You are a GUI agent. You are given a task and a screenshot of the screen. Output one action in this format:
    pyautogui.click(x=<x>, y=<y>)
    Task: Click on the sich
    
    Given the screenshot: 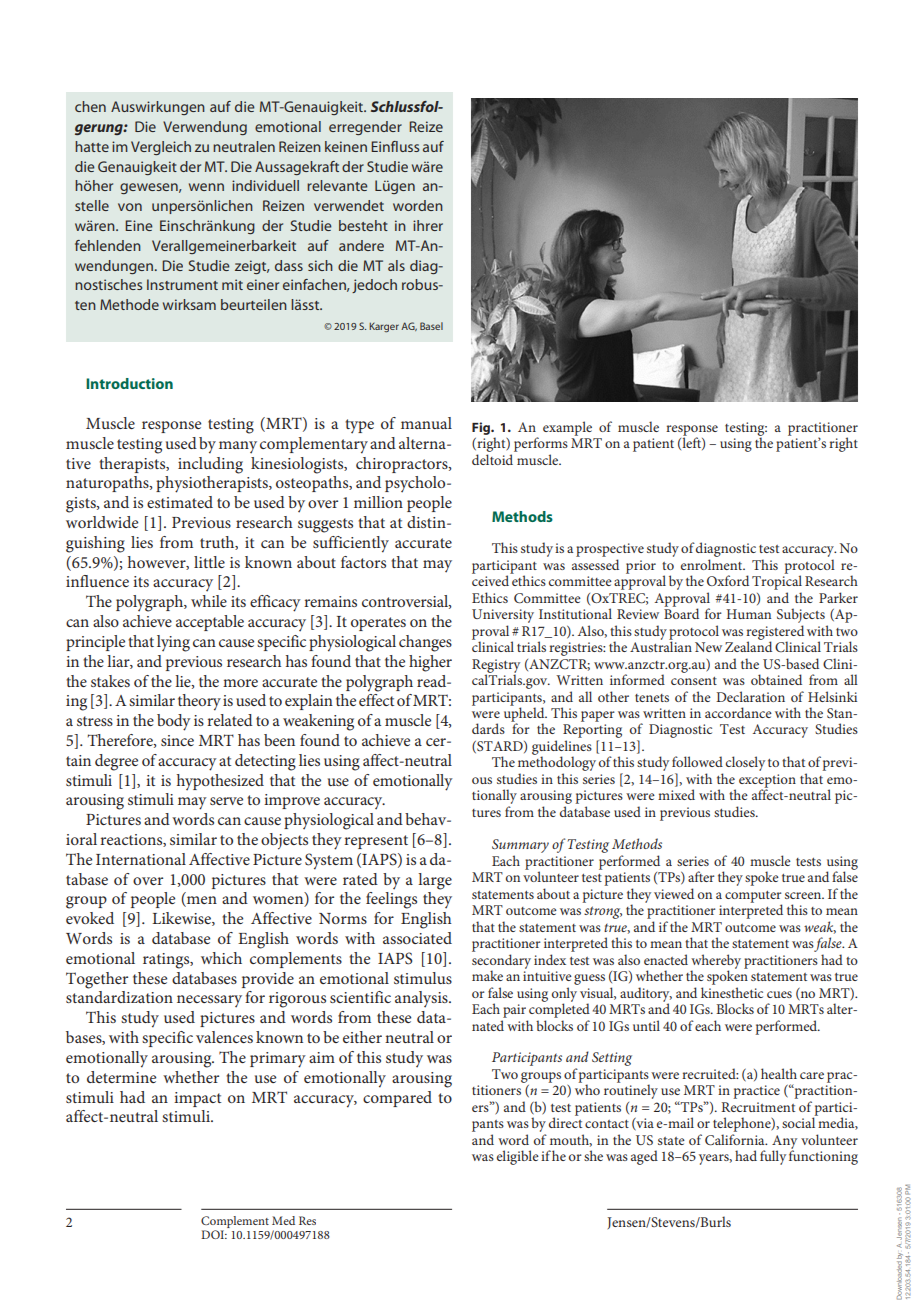 What is the action you would take?
    pyautogui.click(x=320, y=265)
